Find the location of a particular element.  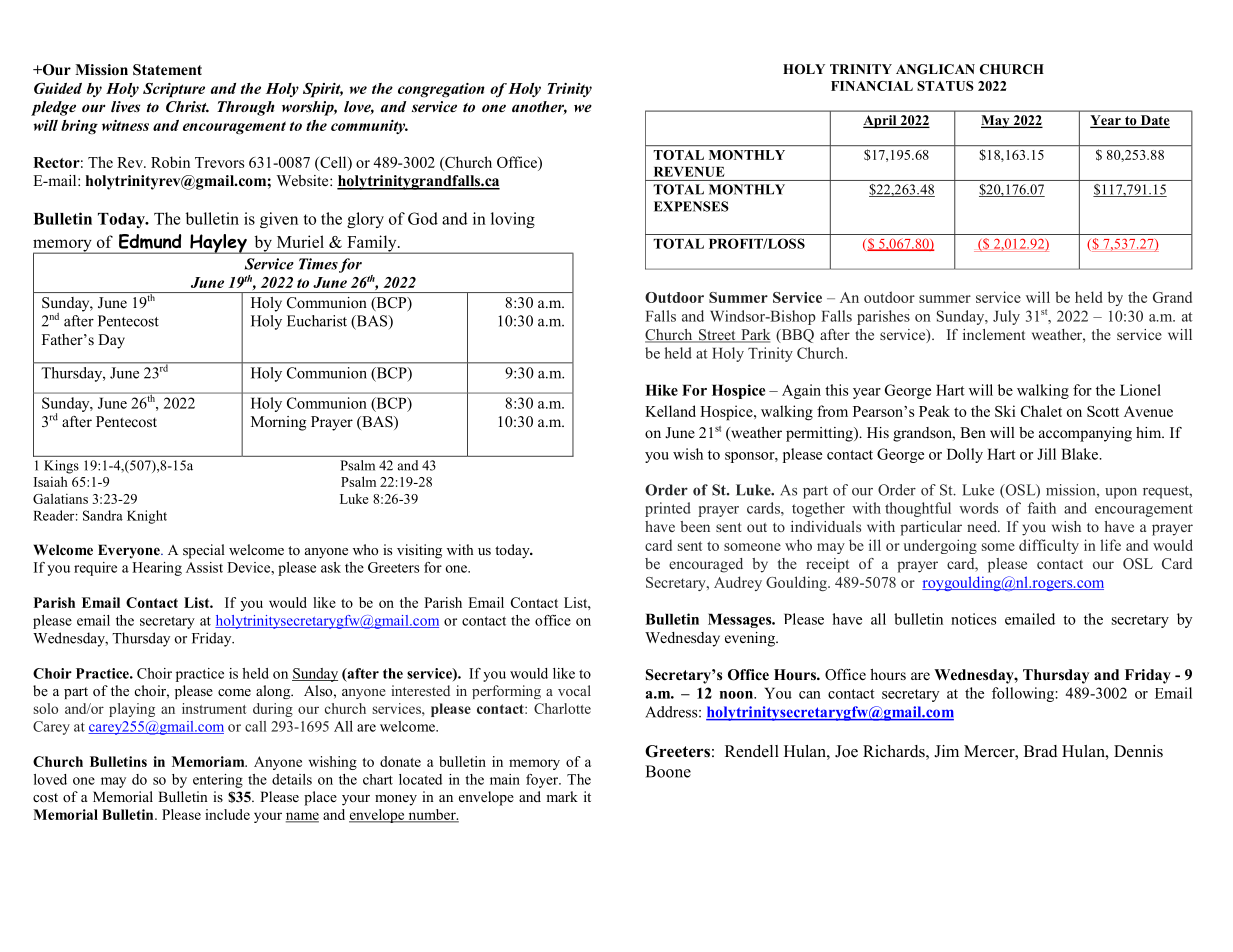

another is located at coordinates (539, 108).
